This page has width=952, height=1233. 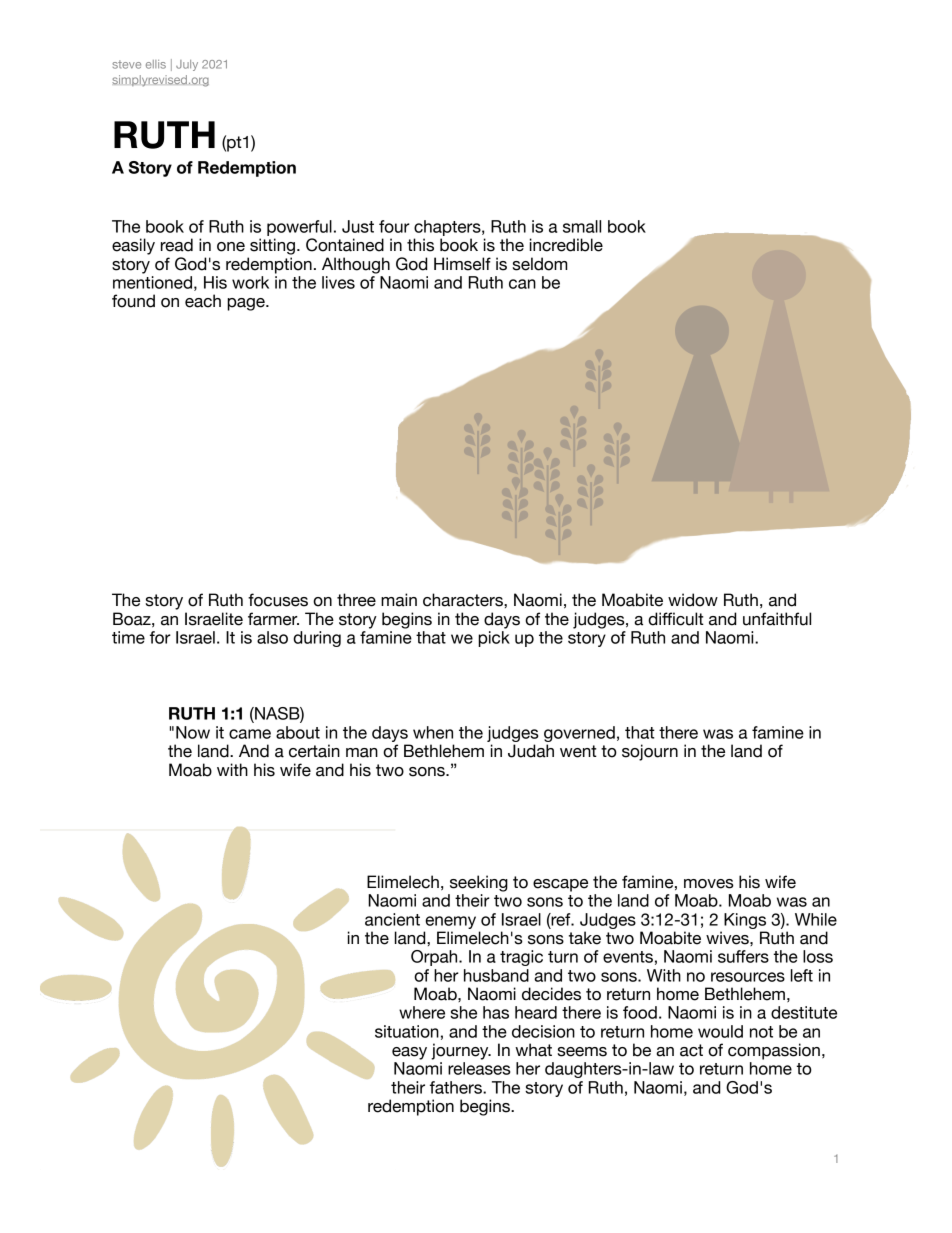 What do you see at coordinates (582, 226) in the page?
I see `small` at bounding box center [582, 226].
